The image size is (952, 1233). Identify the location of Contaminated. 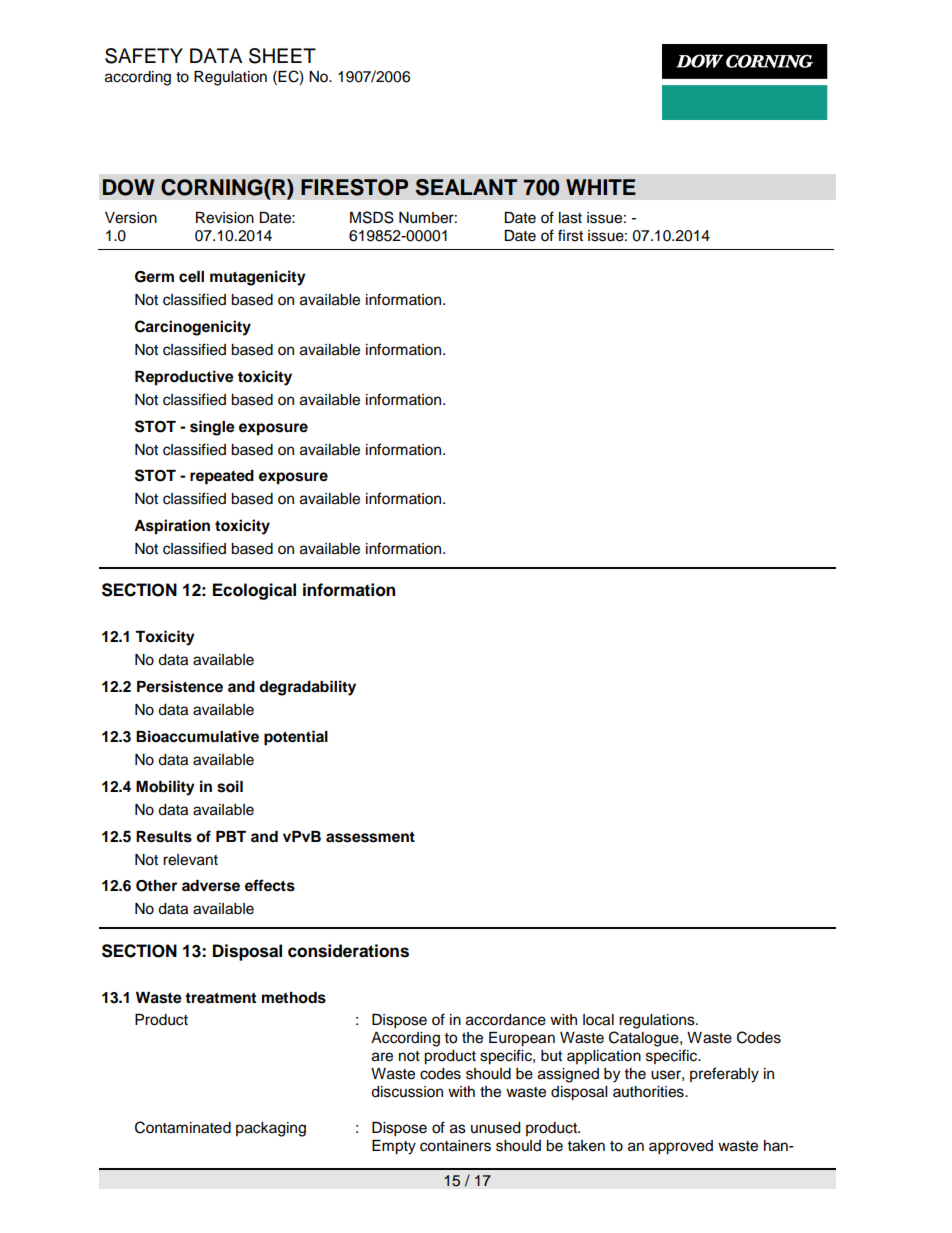
(183, 1127).
